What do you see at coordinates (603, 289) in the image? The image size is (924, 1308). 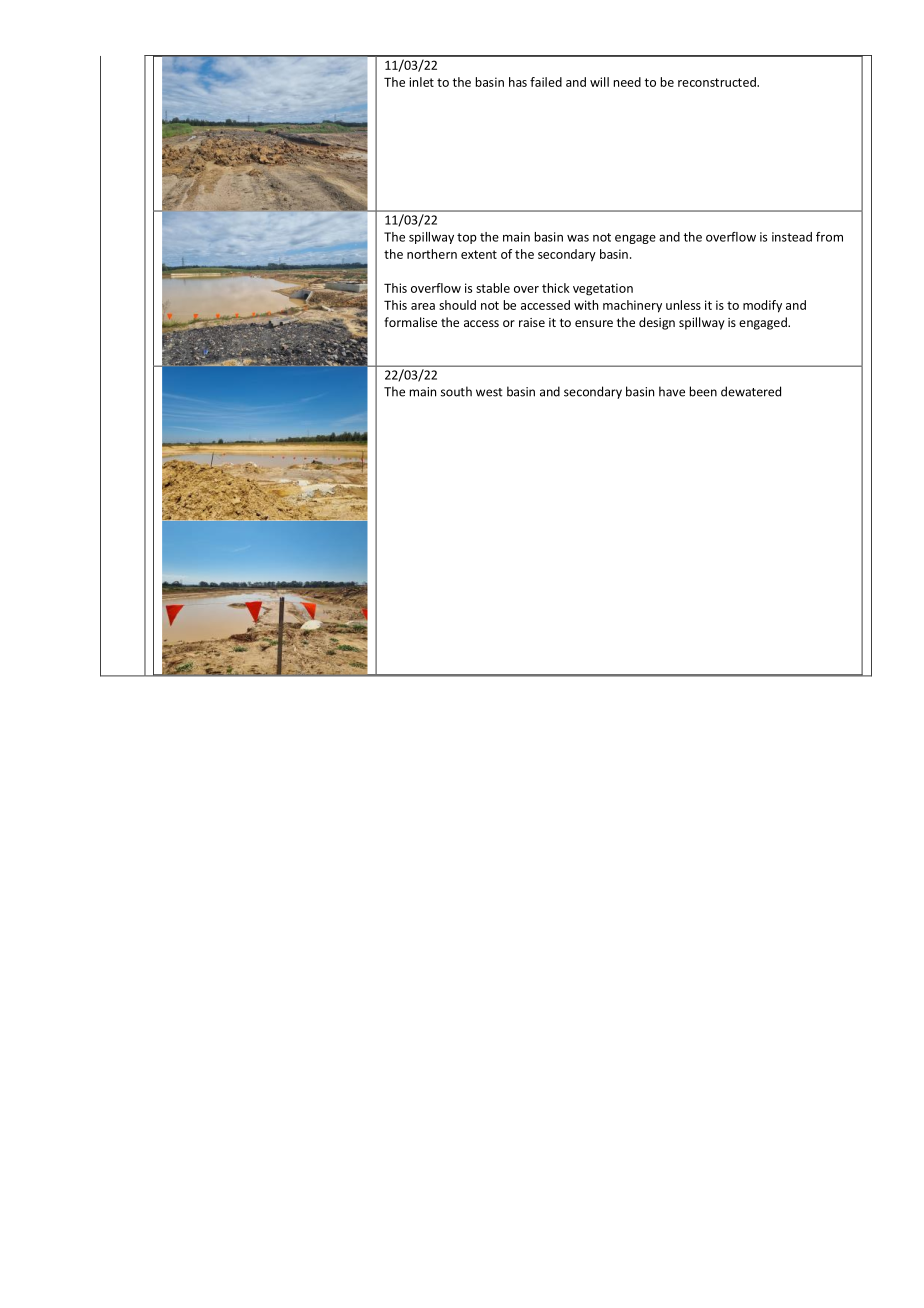 I see `vegetation` at bounding box center [603, 289].
